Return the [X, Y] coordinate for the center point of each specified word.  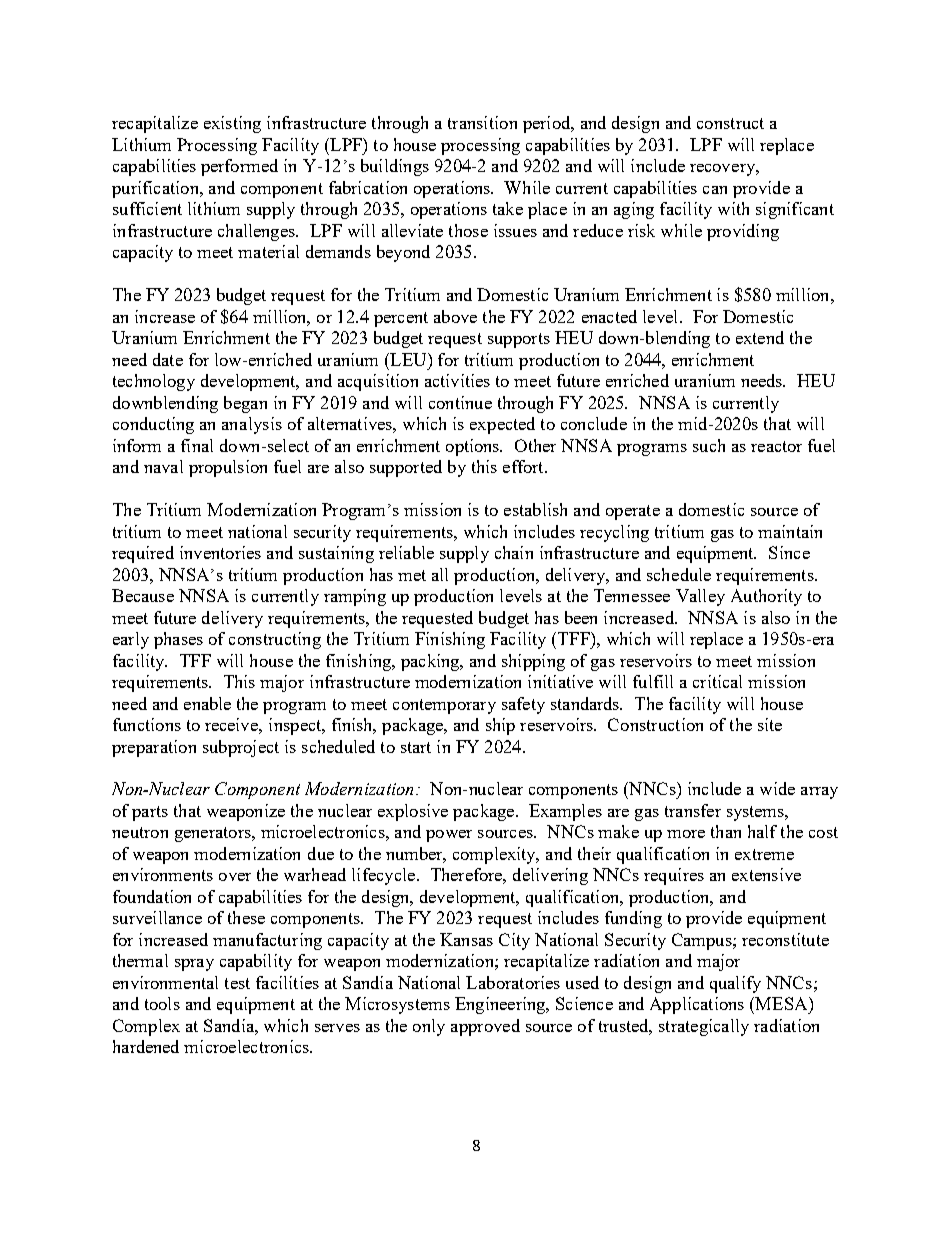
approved [485, 1027]
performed [239, 167]
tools [162, 1003]
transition [482, 122]
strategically [704, 1027]
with [733, 208]
